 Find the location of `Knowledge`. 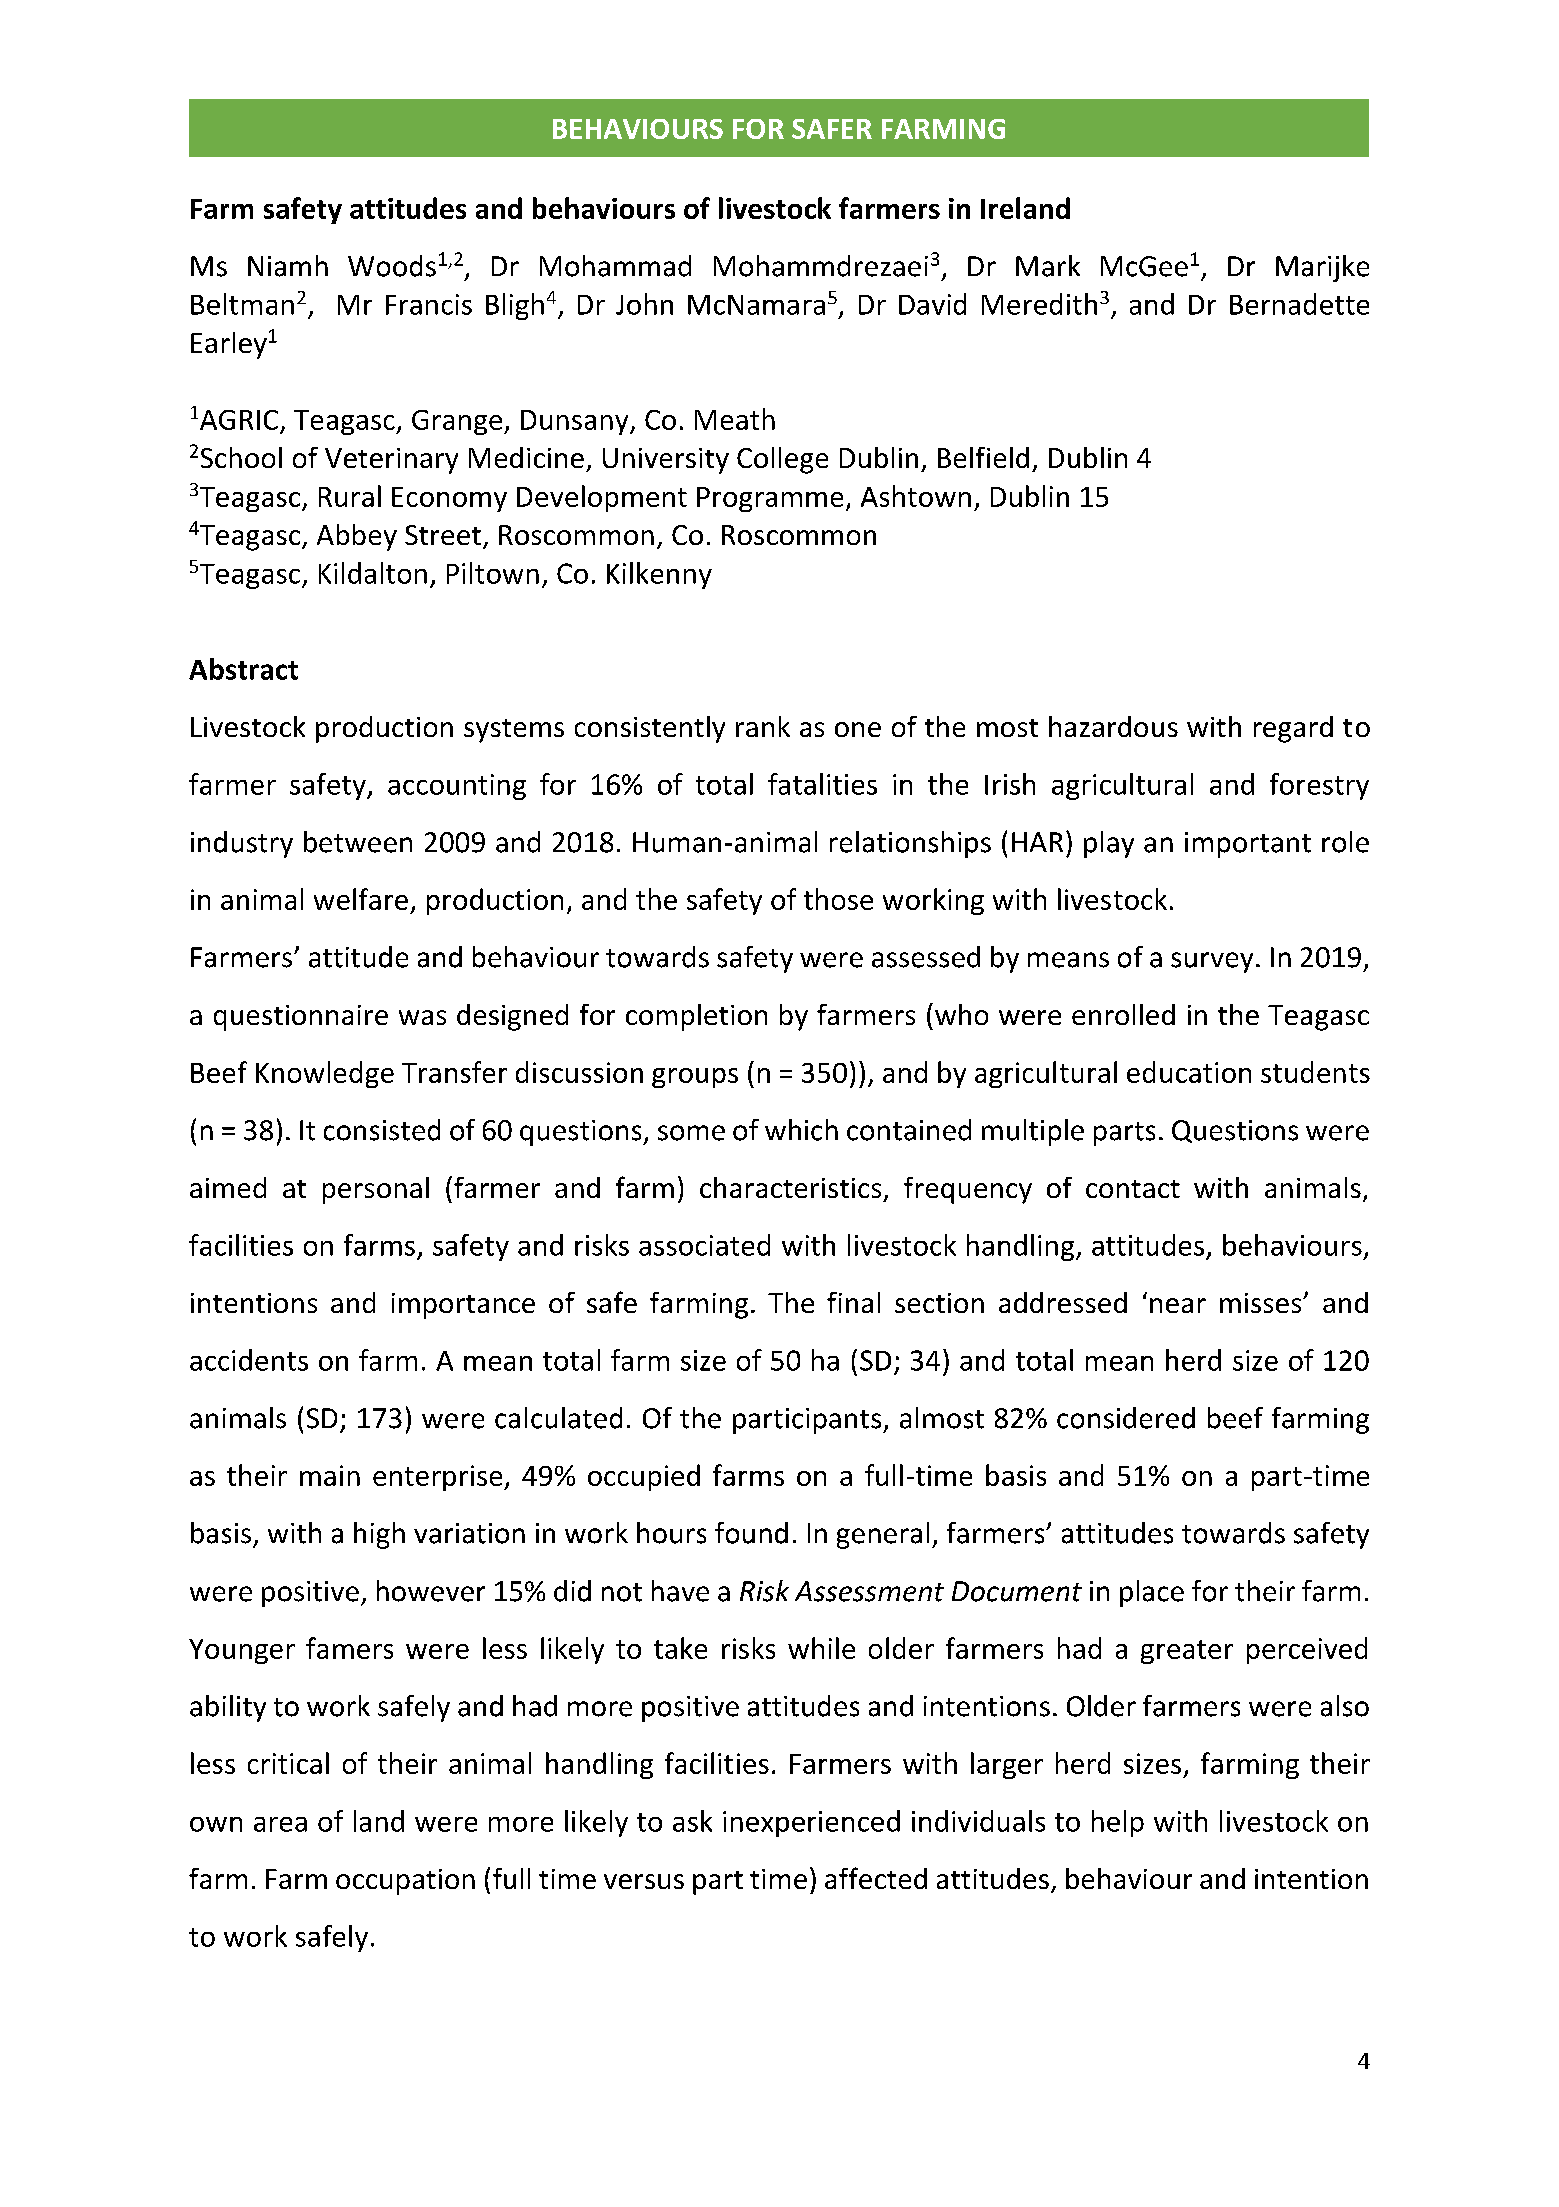

Knowledge is located at coordinates (325, 1074).
